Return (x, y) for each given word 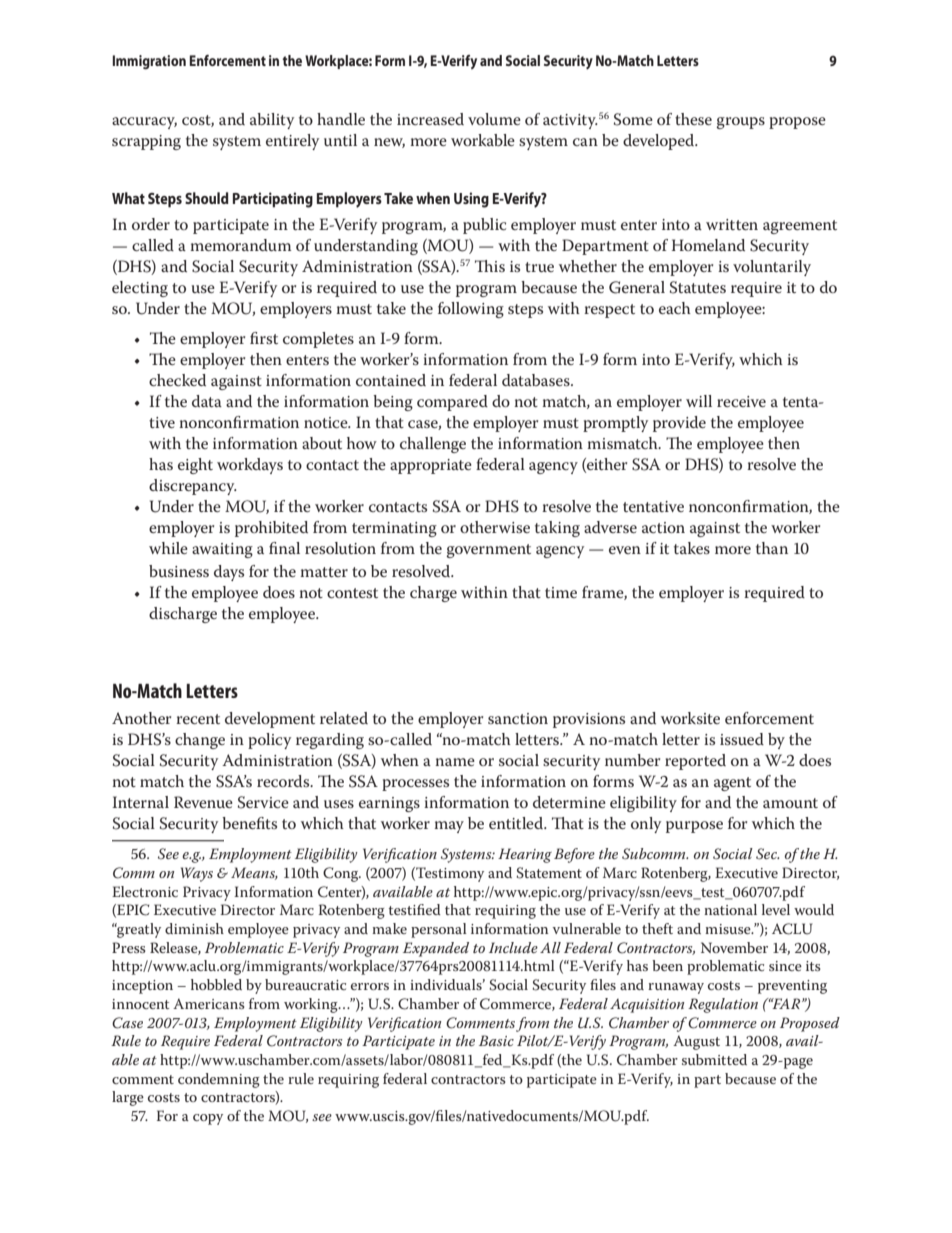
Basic (496, 1040)
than (772, 548)
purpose (694, 827)
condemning (219, 1080)
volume (494, 119)
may (449, 827)
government (488, 551)
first (264, 338)
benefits (249, 823)
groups (740, 123)
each (675, 308)
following (471, 310)
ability (272, 121)
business (179, 571)
